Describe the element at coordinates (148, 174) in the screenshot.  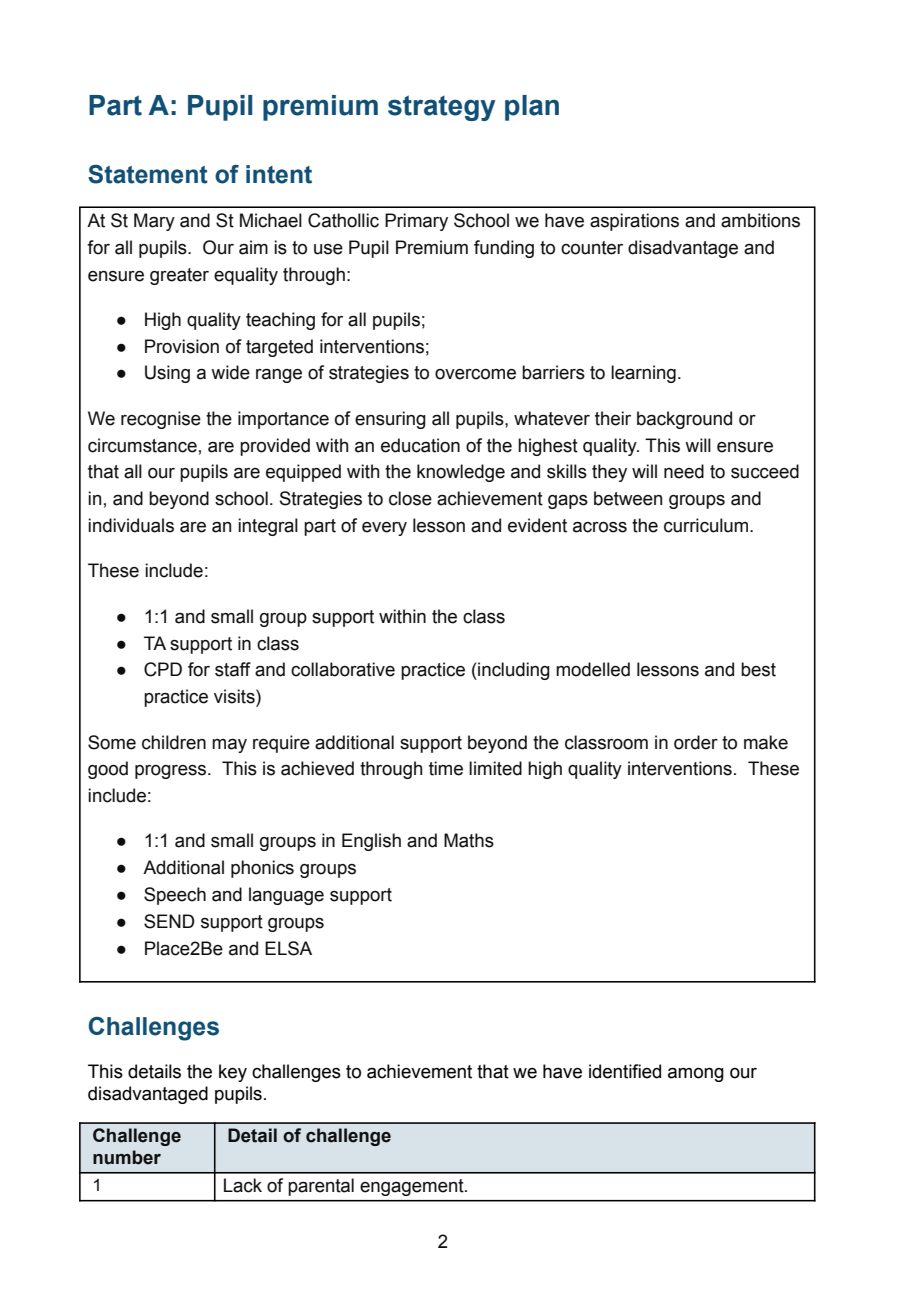
I see `Statement` at that location.
